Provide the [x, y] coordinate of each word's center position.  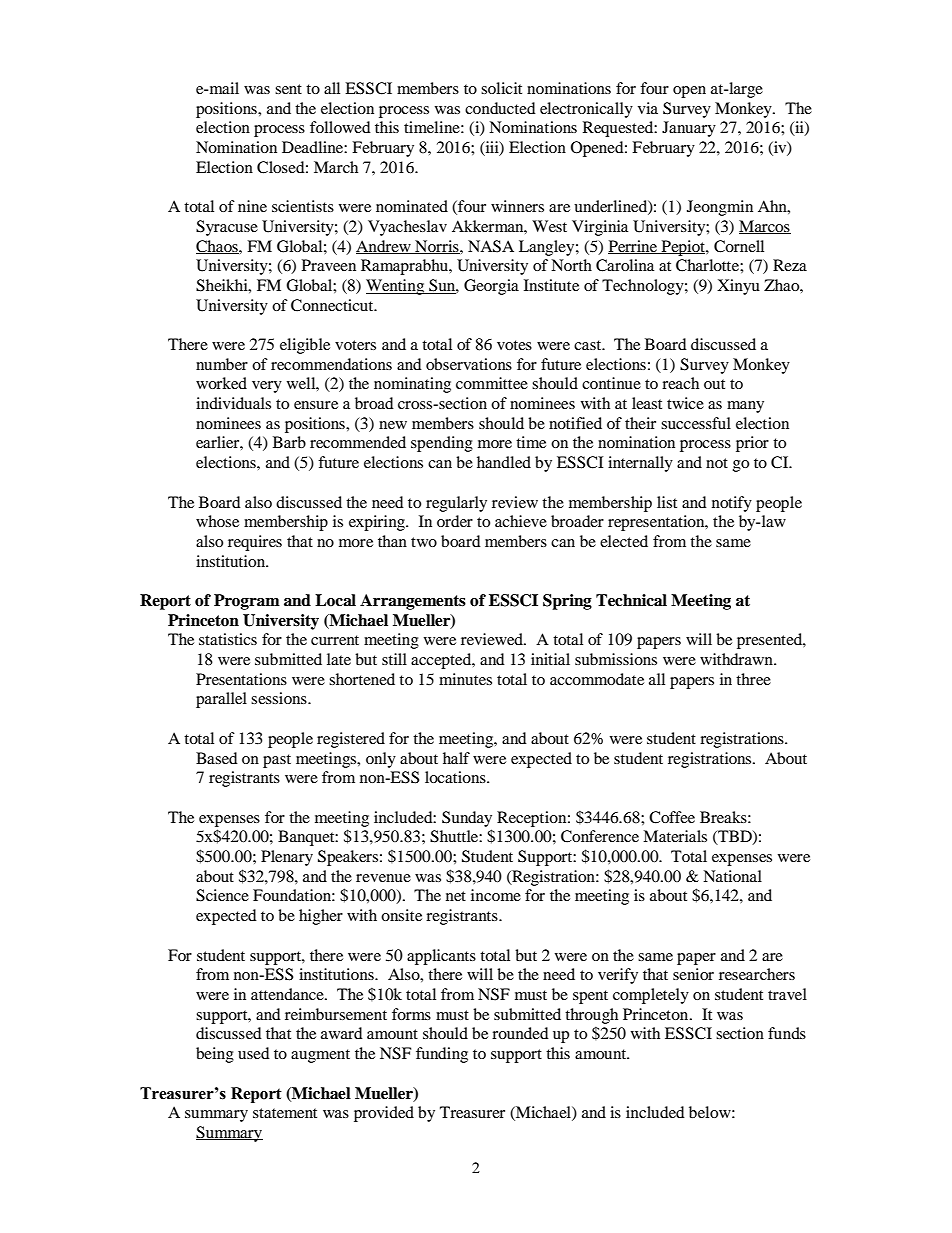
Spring [567, 602]
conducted [500, 108]
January [689, 129]
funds [787, 1033]
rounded [520, 1033]
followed [340, 127]
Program [247, 602]
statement [285, 1113]
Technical [631, 600]
